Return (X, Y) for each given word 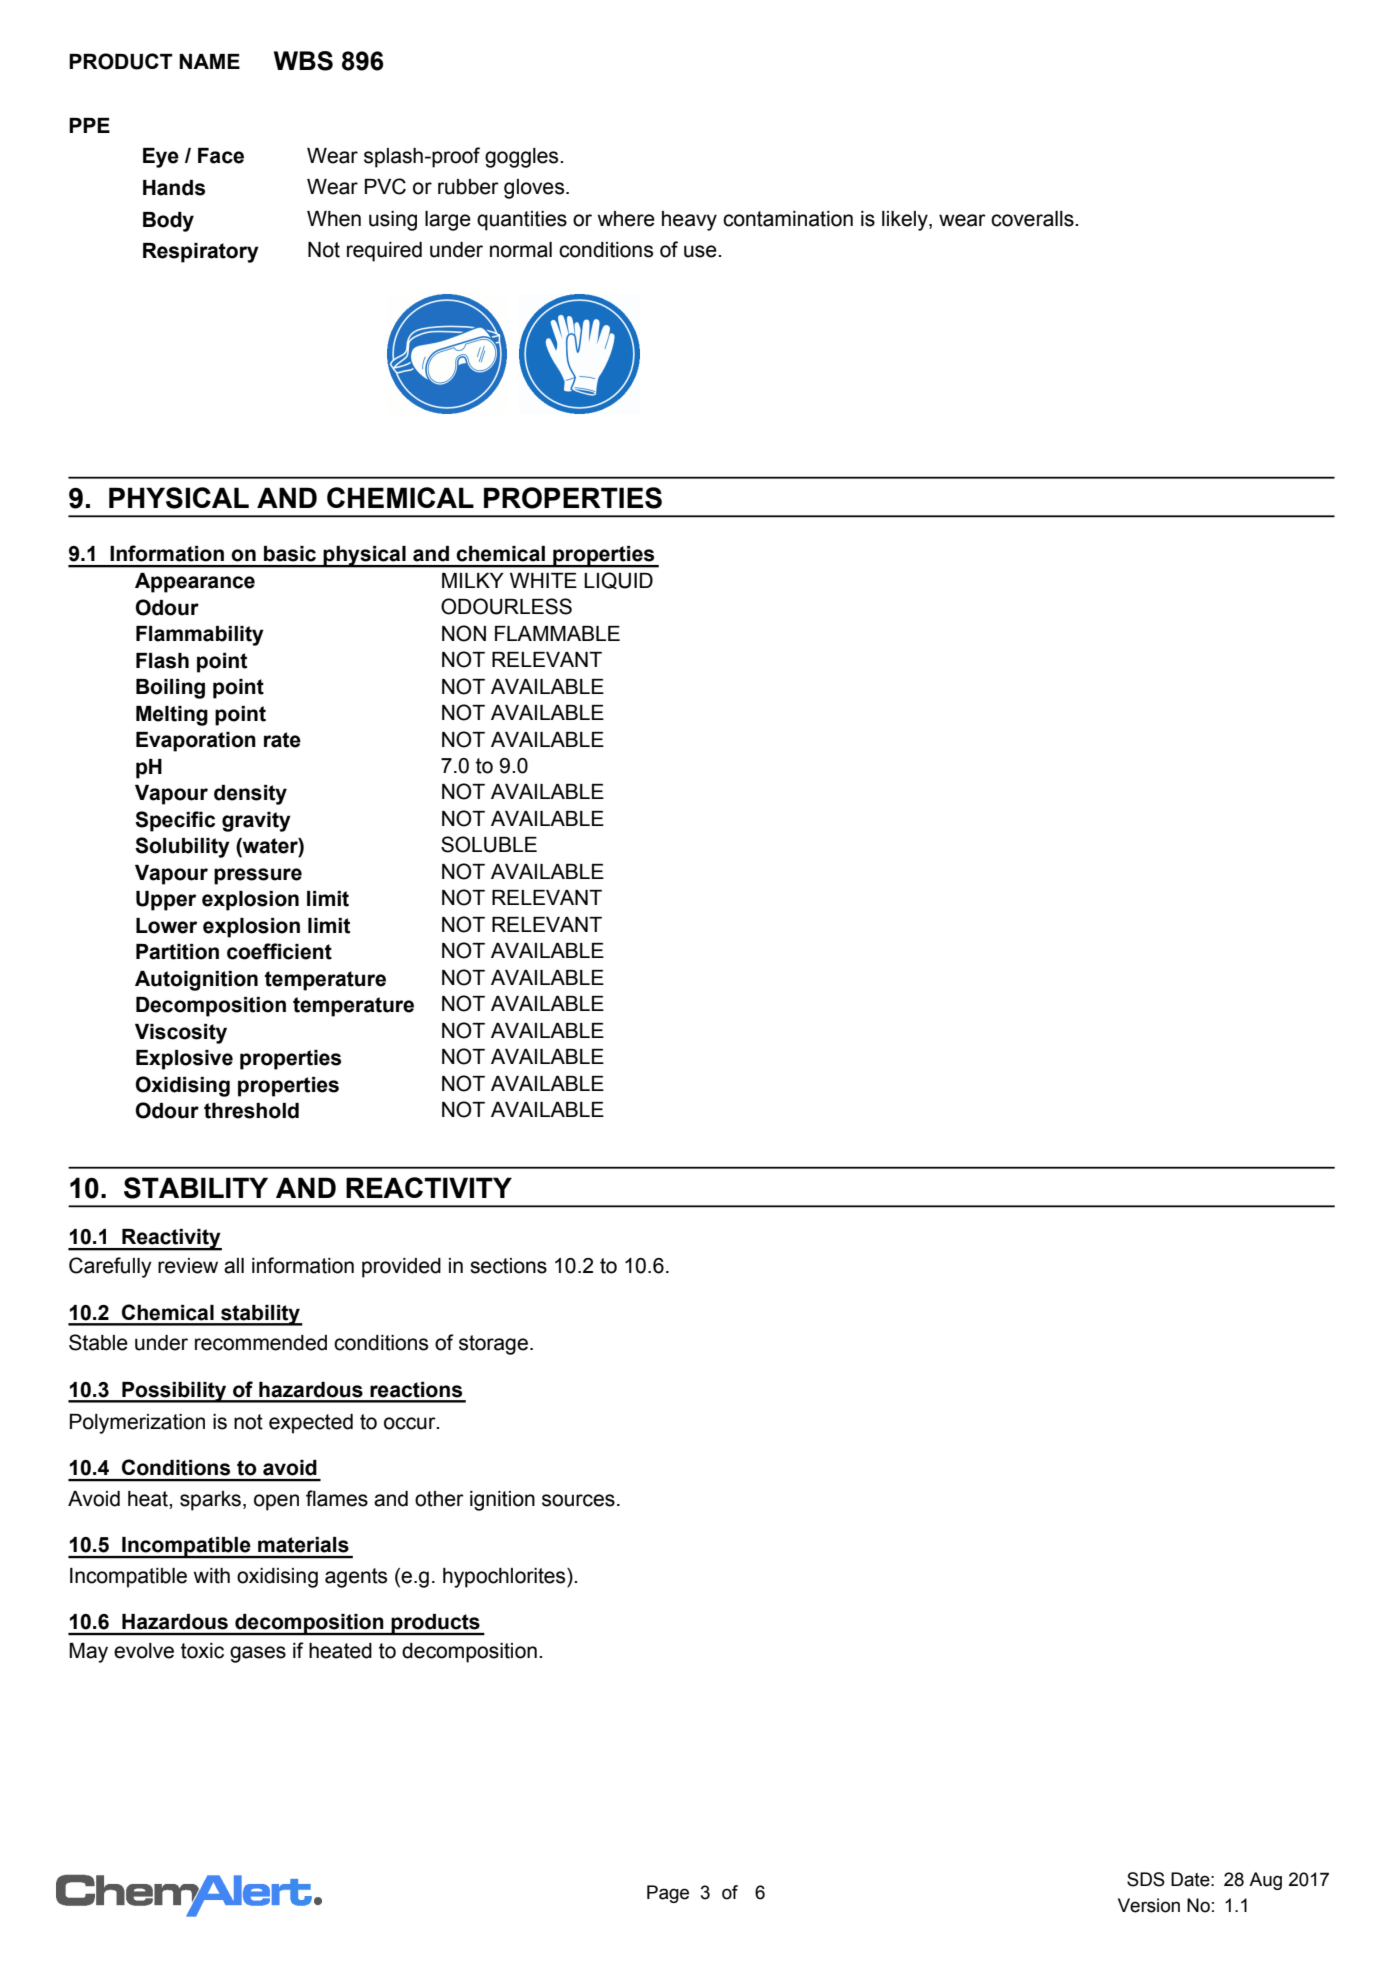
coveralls (1033, 219)
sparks (210, 1501)
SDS (1146, 1879)
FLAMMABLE (557, 633)
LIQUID (618, 580)
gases (258, 1654)
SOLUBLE (489, 844)
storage (493, 1345)
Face (221, 156)
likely (906, 221)
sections (508, 1266)
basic (290, 554)
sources (578, 1500)
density (250, 795)
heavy (689, 221)
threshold (251, 1111)
